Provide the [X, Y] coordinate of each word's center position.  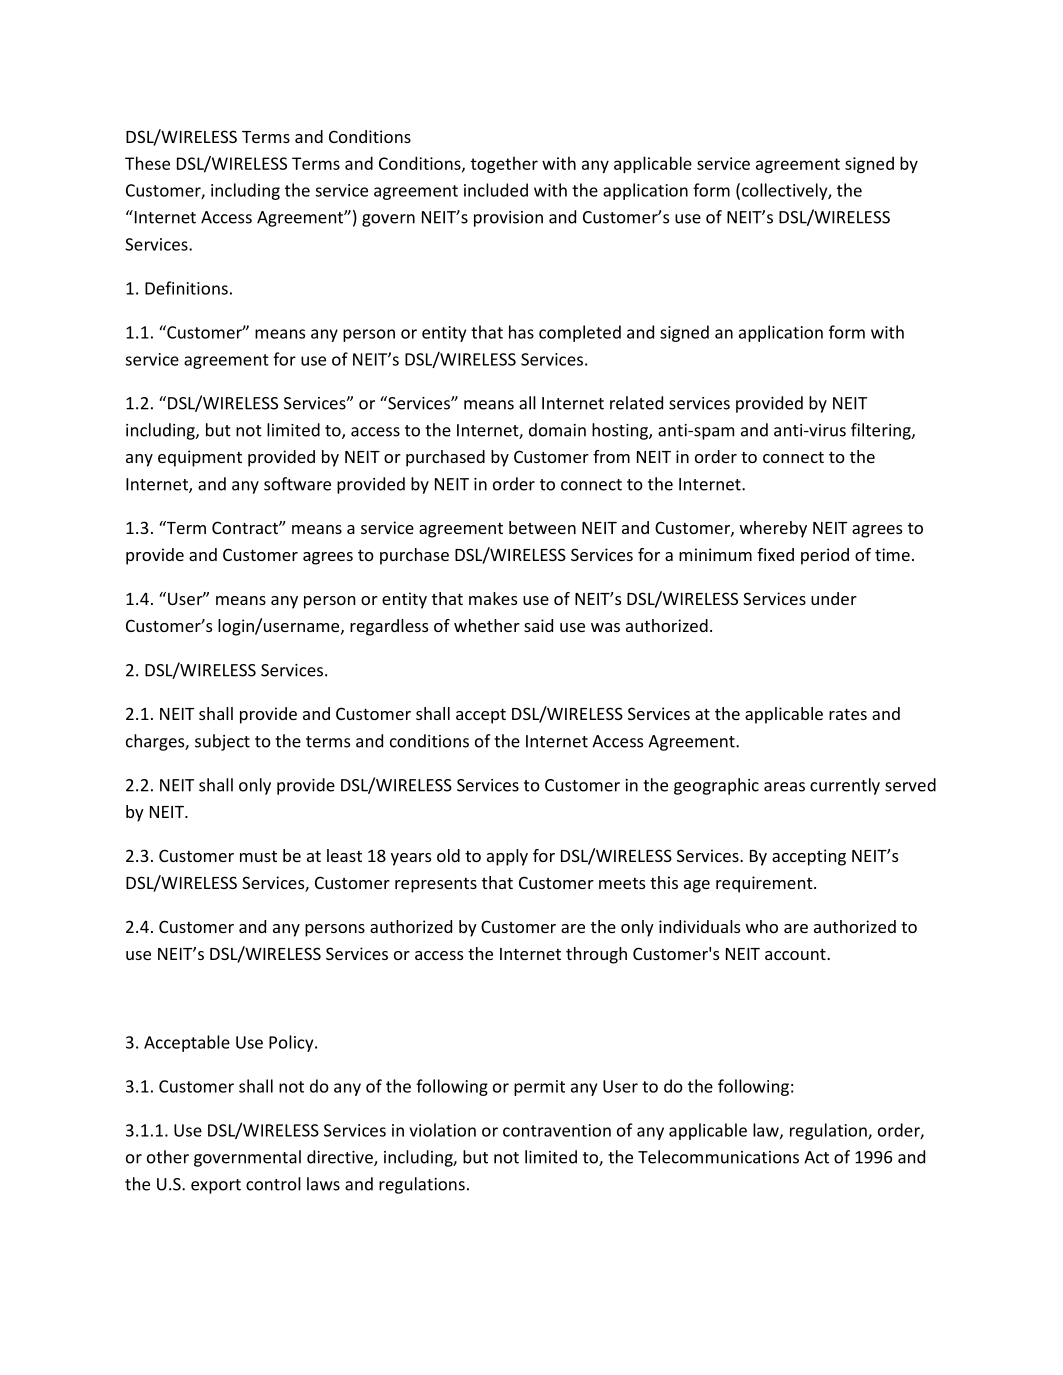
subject [222, 742]
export [216, 1186]
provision [508, 219]
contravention [557, 1130]
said [538, 625]
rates [848, 714]
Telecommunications [718, 1157]
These [147, 163]
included [496, 190]
